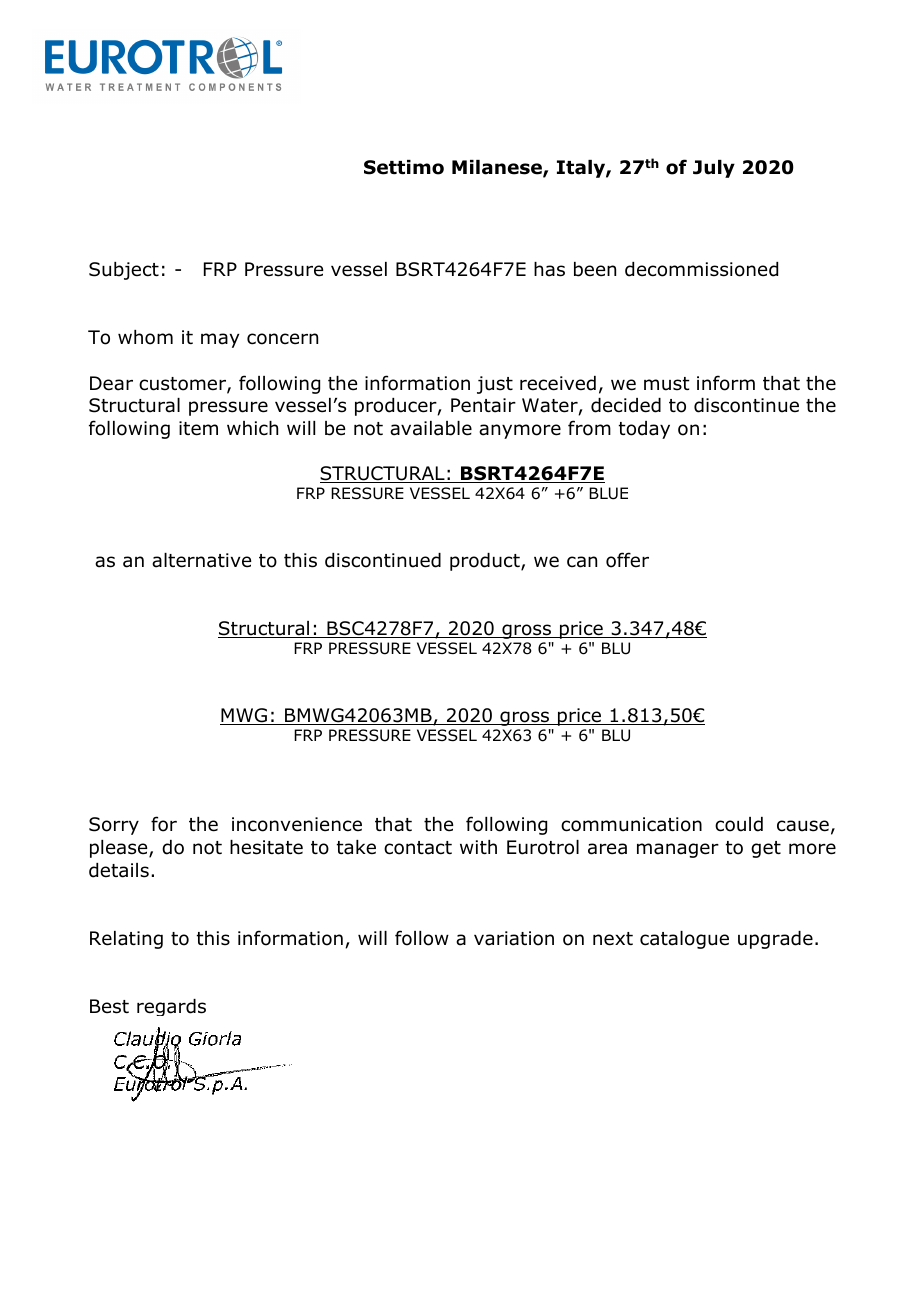 This screenshot has width=924, height=1308. Describe the element at coordinates (114, 826) in the screenshot. I see `Sorry` at that location.
